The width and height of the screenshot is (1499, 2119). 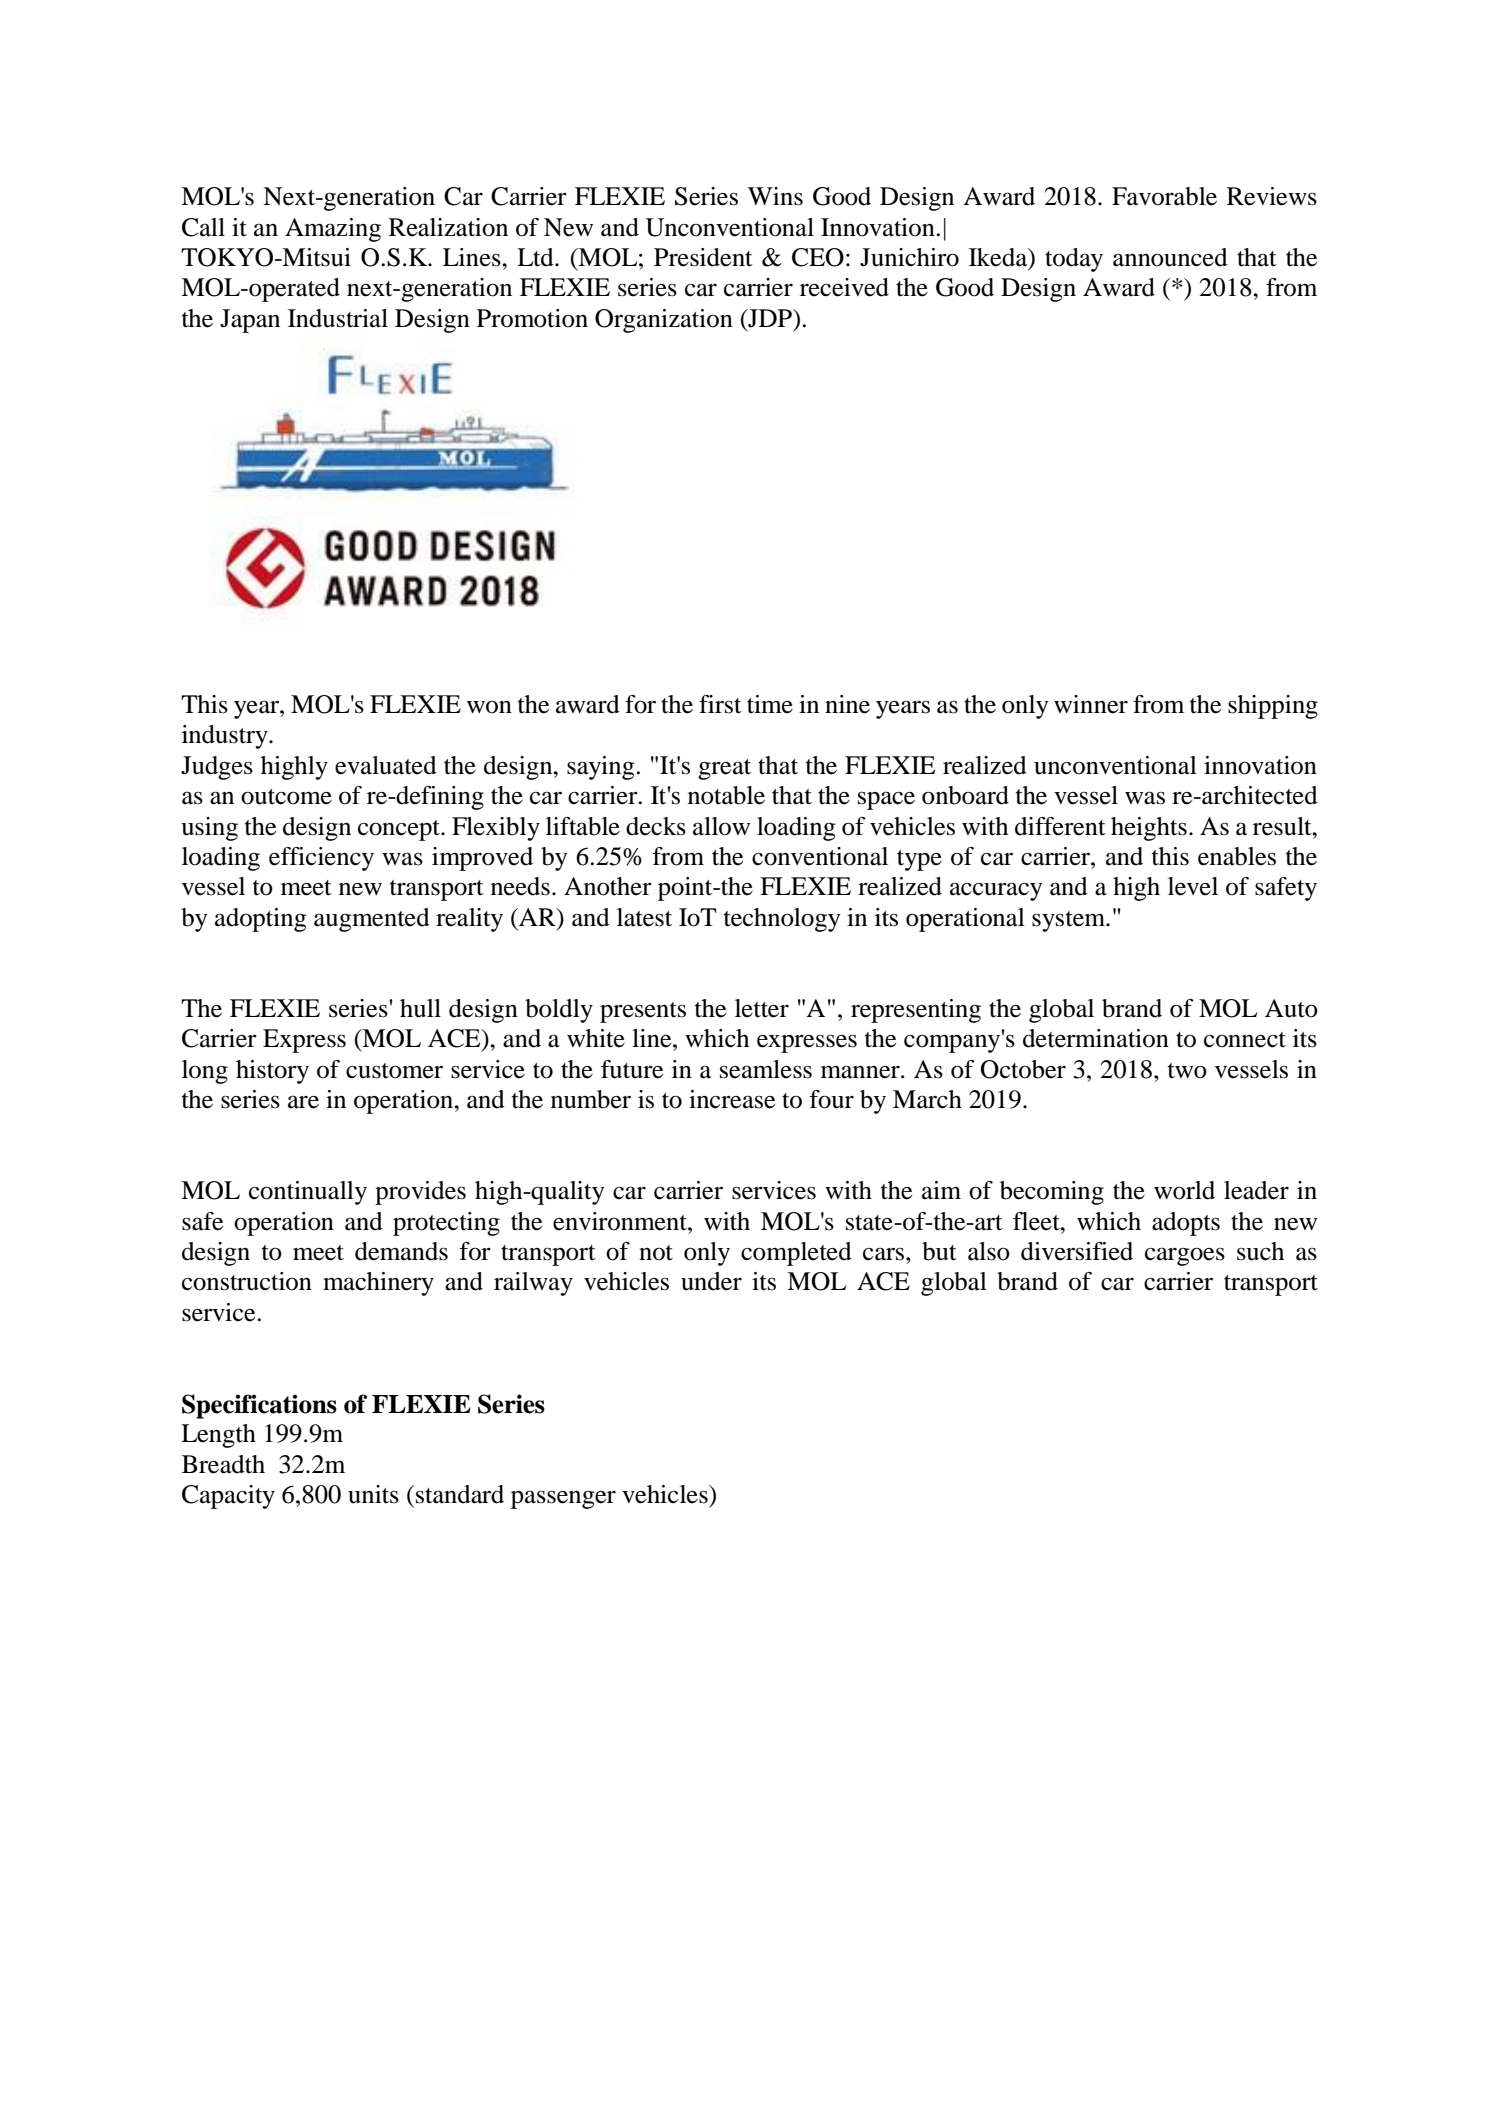 I want to click on announced, so click(x=1170, y=257).
